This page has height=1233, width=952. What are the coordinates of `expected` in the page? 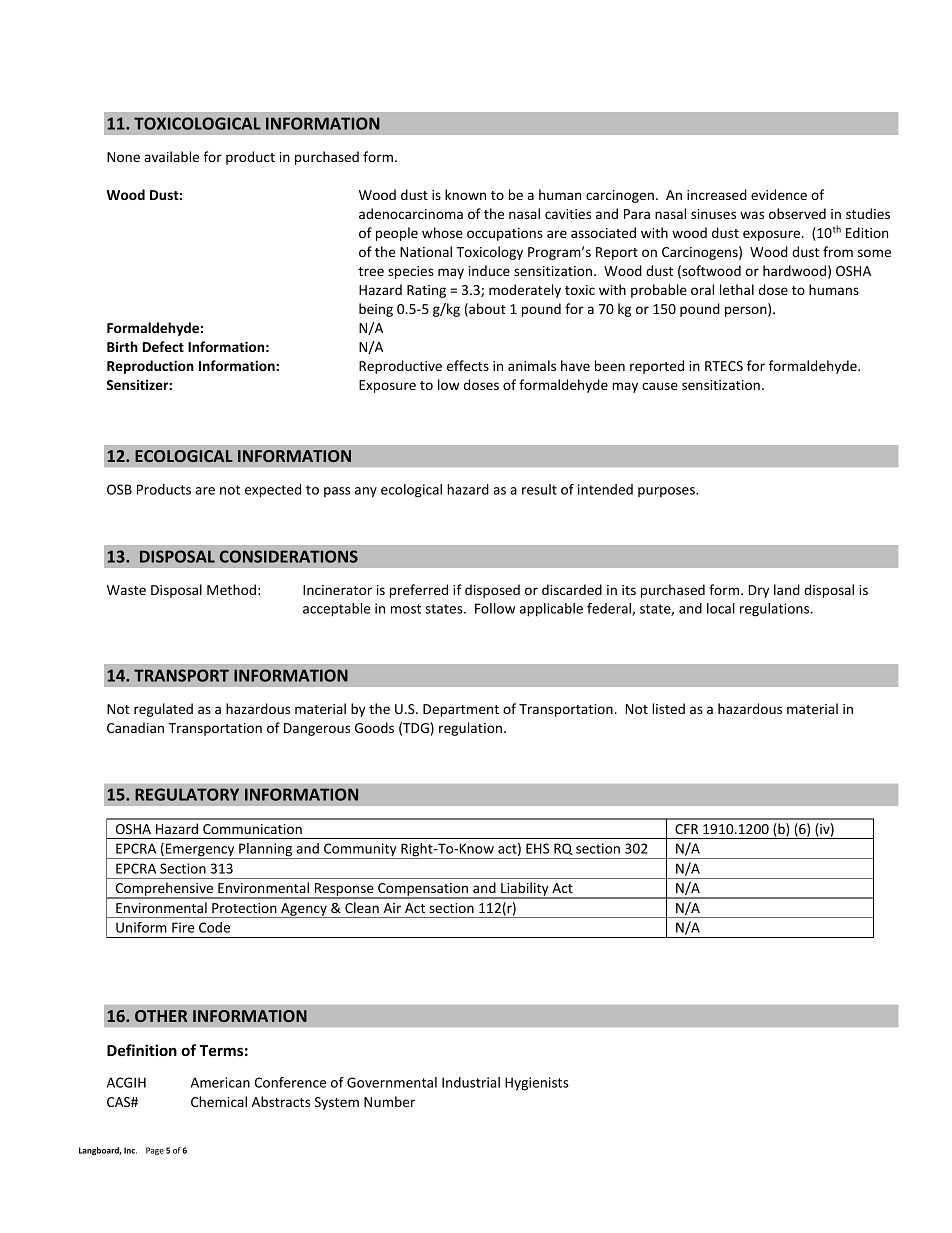 It's located at (273, 491).
